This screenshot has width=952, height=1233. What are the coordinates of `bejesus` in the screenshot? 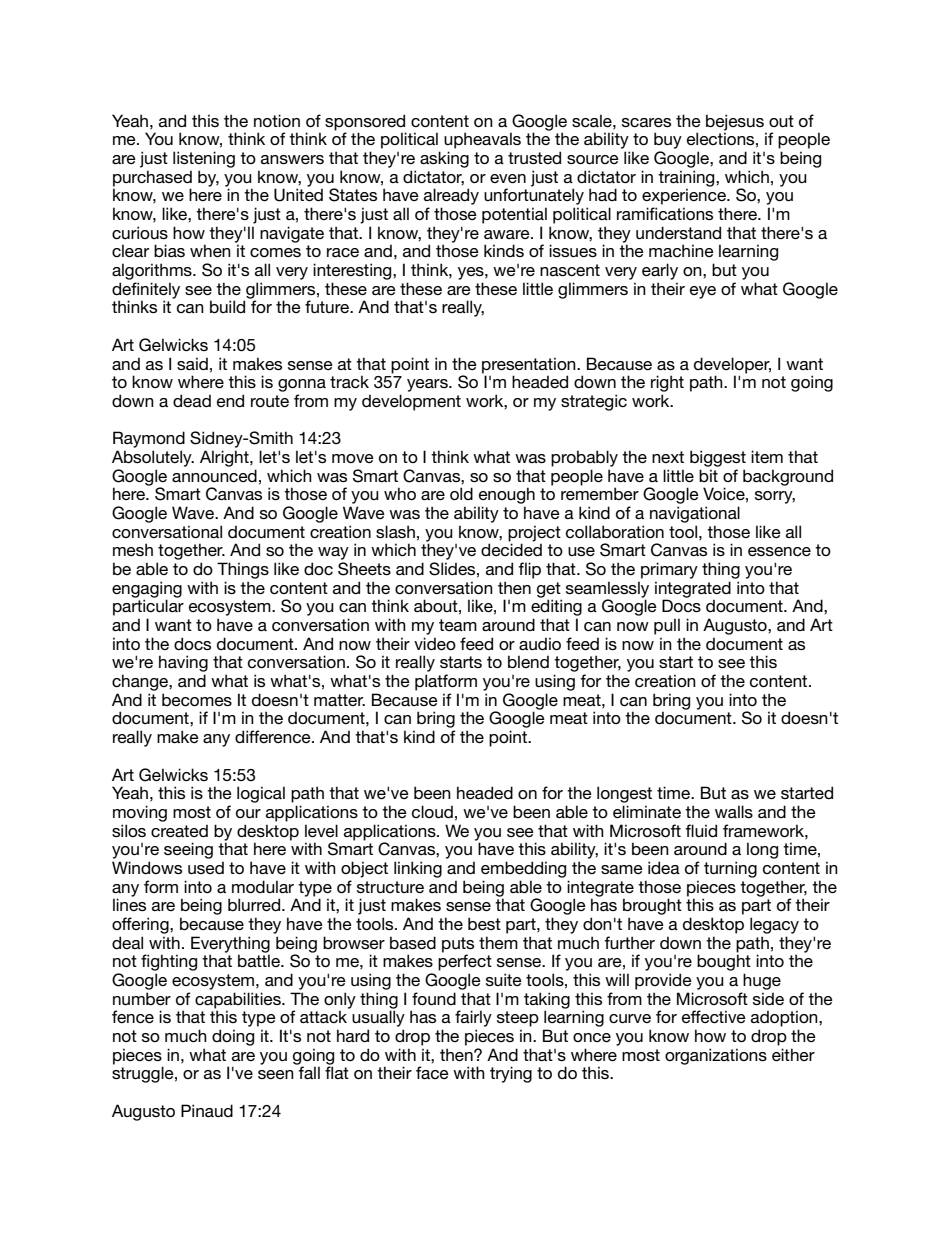 It's located at (735, 122).
